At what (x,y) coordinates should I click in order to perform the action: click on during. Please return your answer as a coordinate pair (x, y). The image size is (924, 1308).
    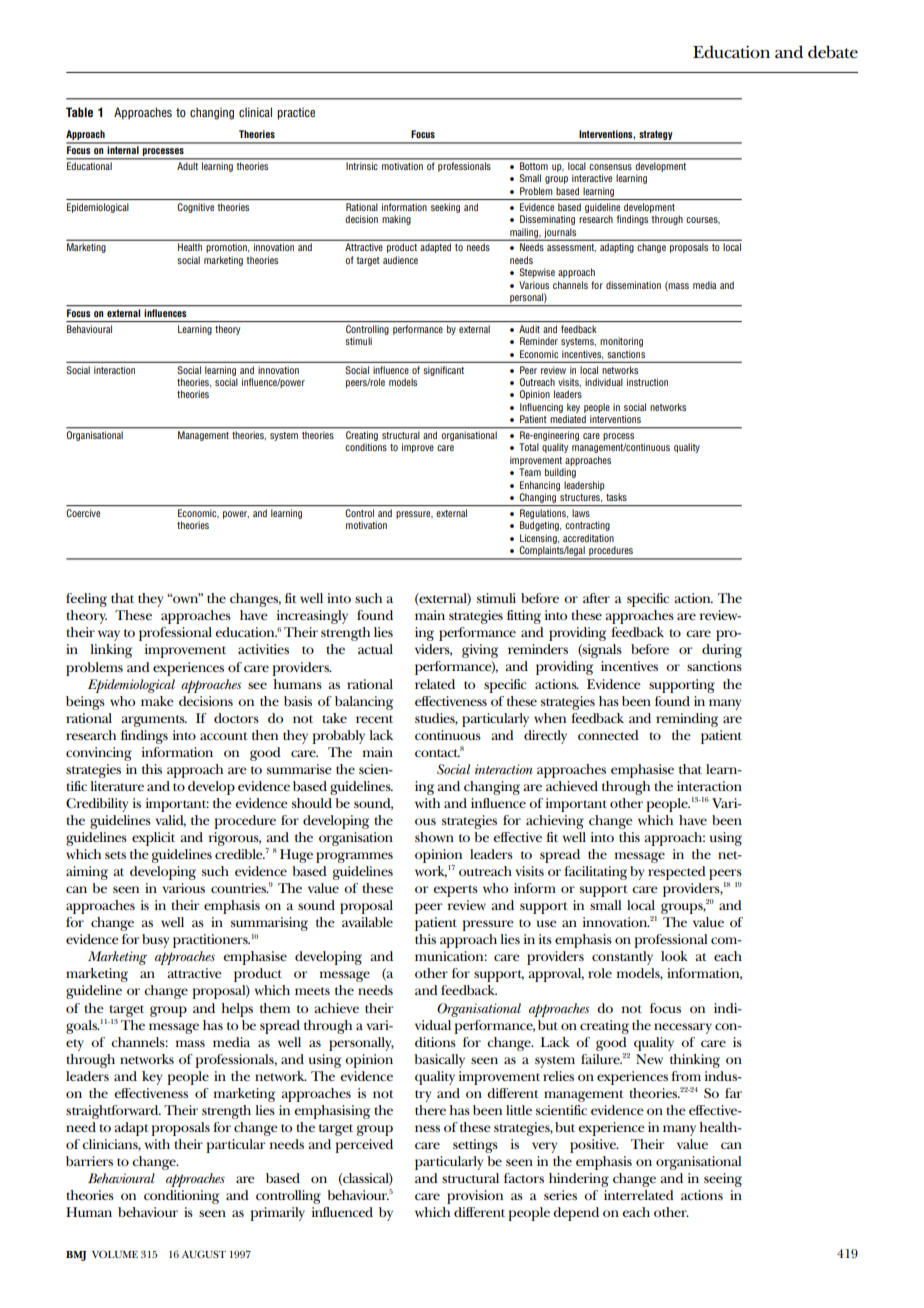
    Looking at the image, I should click on (722, 651).
